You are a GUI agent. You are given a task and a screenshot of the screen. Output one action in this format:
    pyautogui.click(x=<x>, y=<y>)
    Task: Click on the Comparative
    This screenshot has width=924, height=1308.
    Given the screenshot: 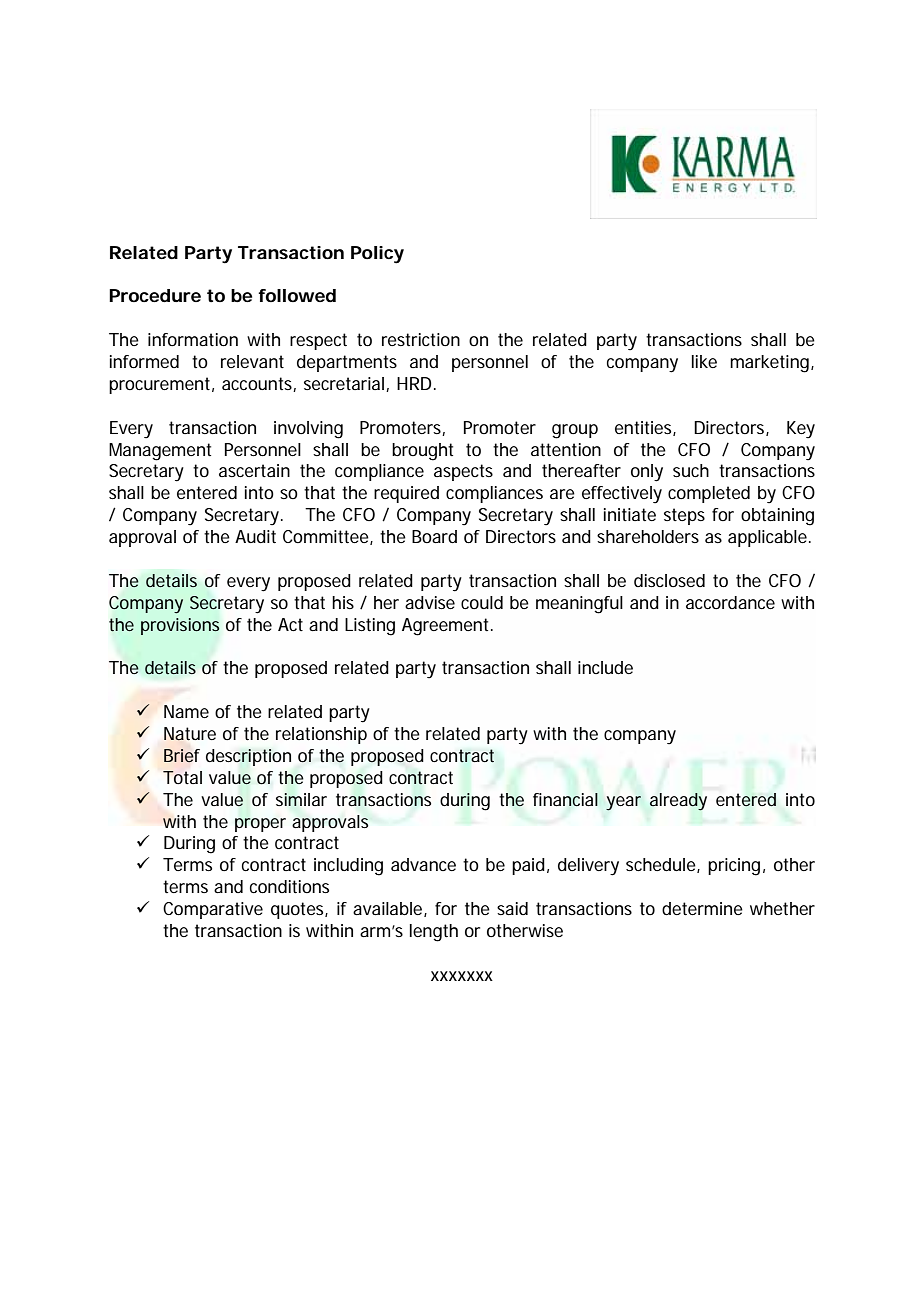 What is the action you would take?
    pyautogui.click(x=213, y=910)
